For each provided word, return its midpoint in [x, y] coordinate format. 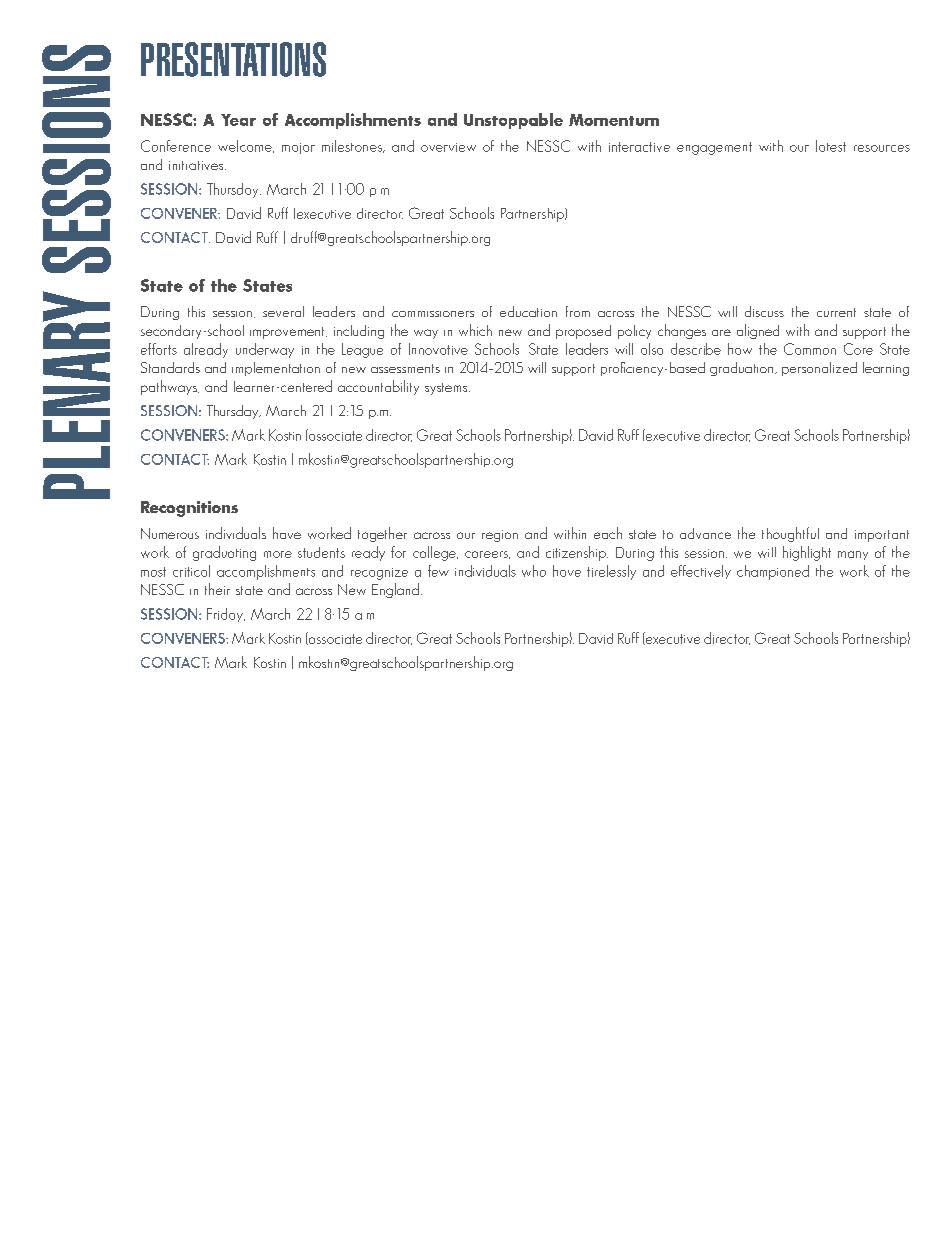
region [500, 536]
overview [448, 147]
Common [810, 349]
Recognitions [189, 509]
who [534, 571]
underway [265, 350]
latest [831, 146]
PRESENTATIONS [233, 59]
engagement [714, 148]
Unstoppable [513, 121]
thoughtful [790, 534]
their [217, 589]
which [475, 330]
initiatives [197, 165]
